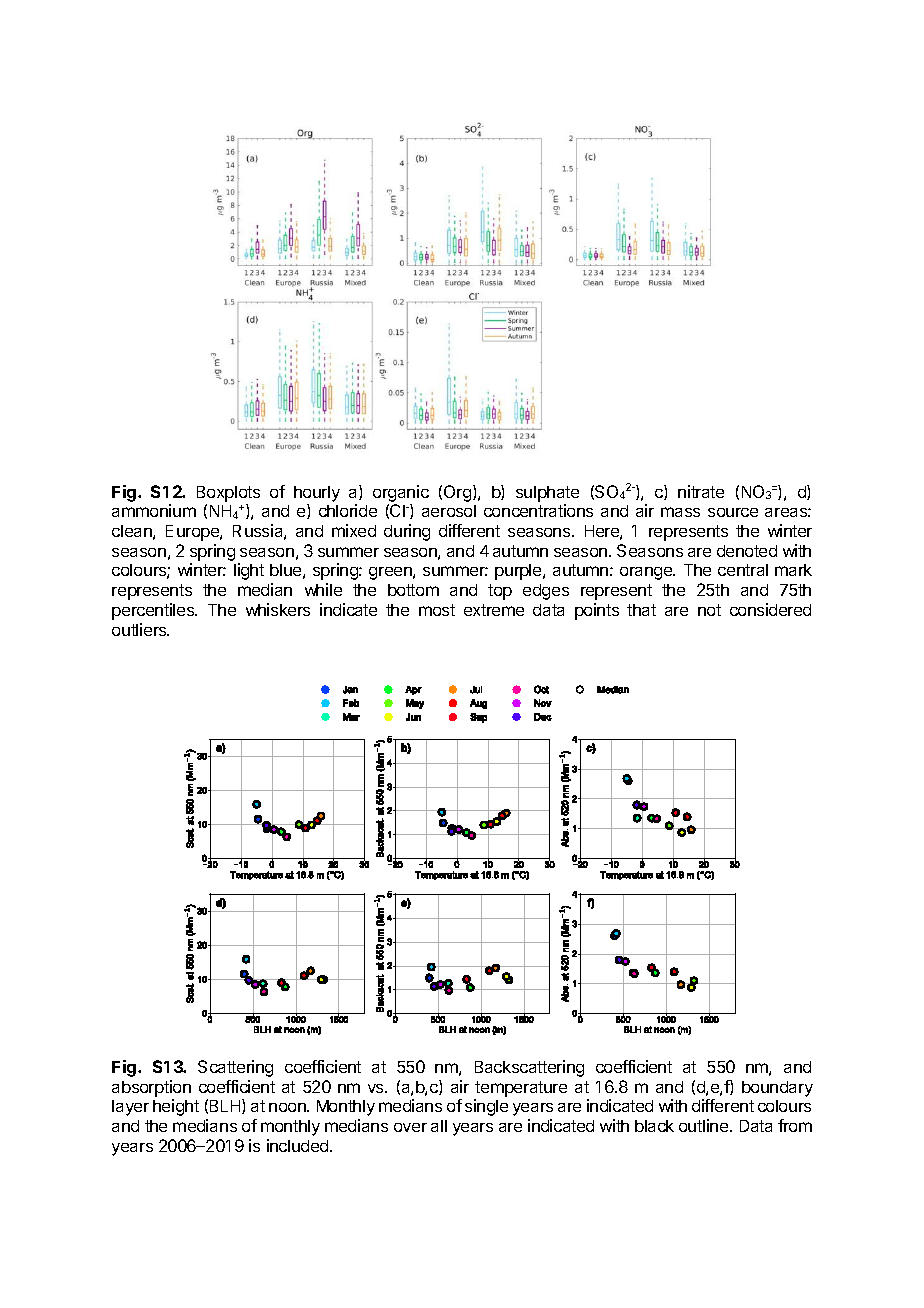  Describe the element at coordinates (705, 1125) in the document. I see `outline` at that location.
